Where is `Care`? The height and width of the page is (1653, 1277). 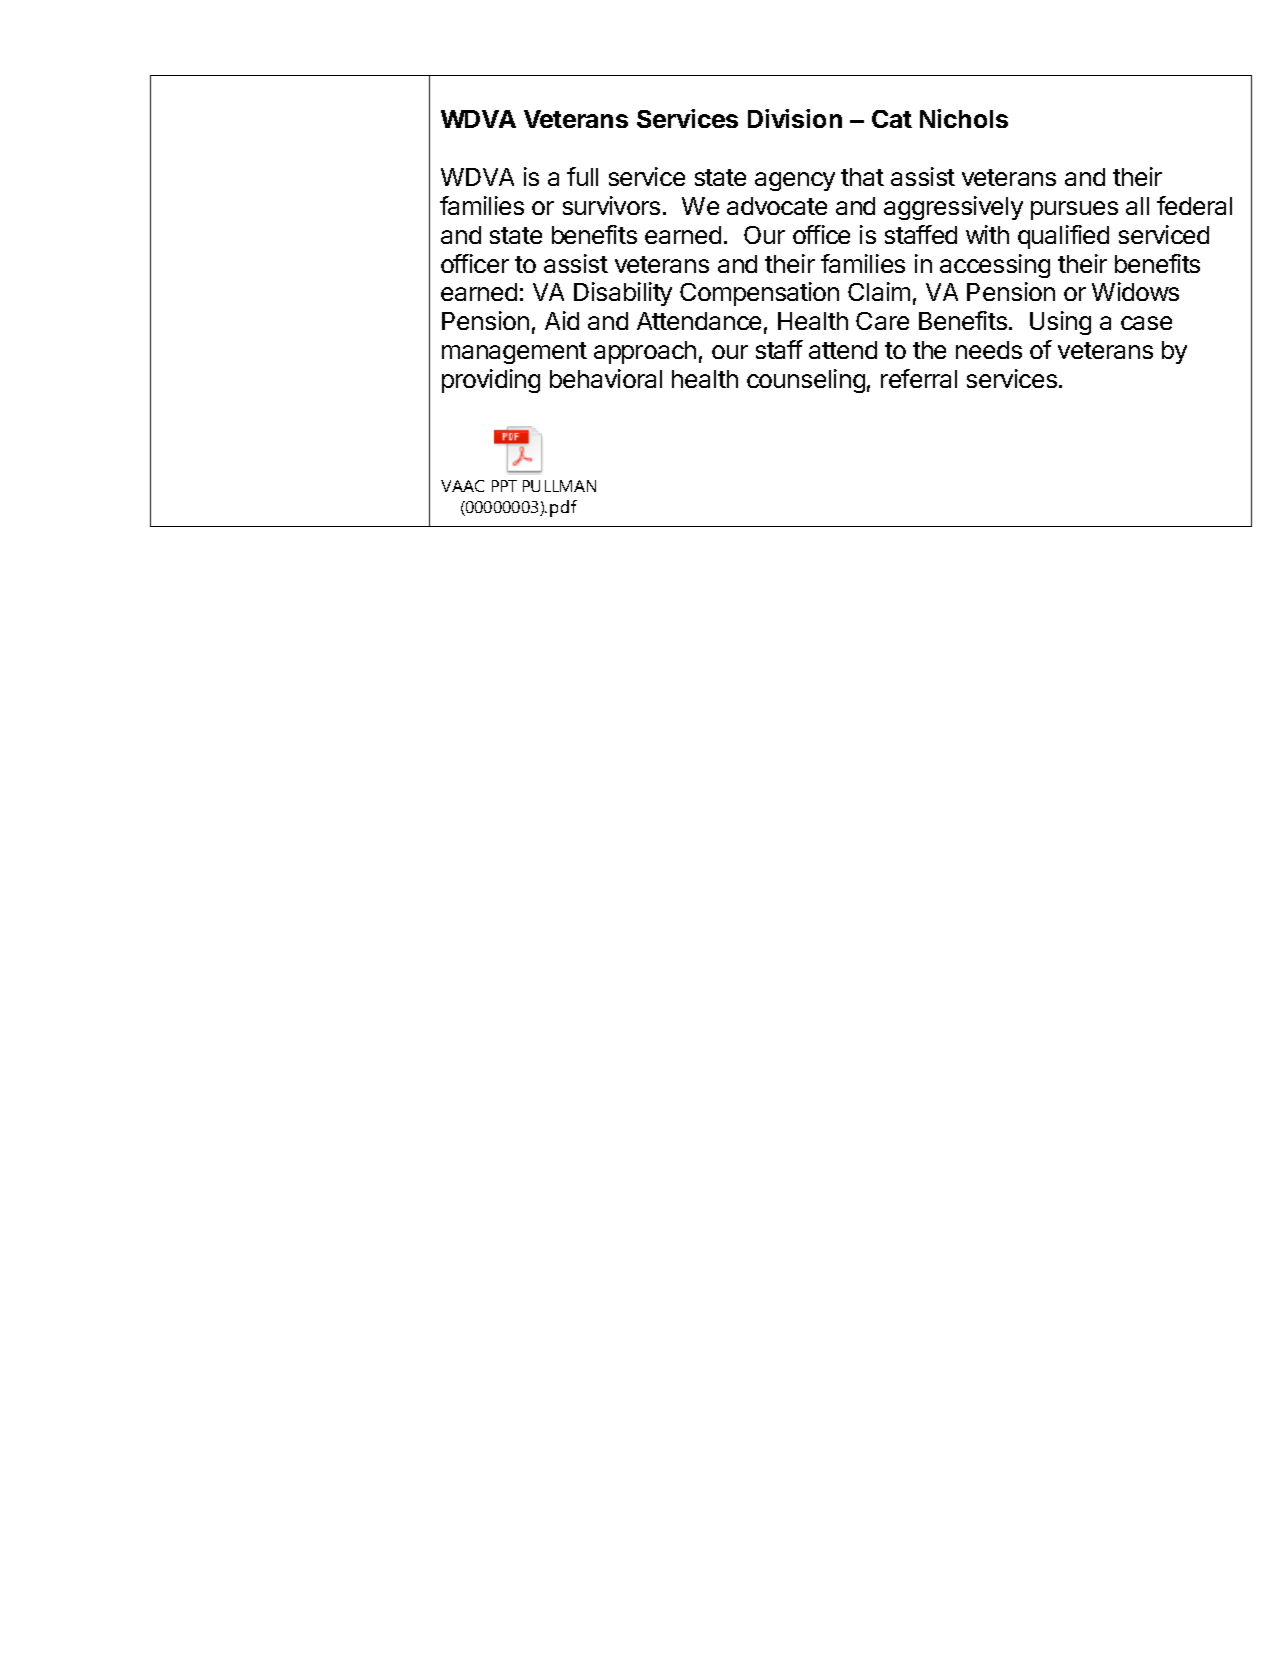 Care is located at coordinates (882, 321).
